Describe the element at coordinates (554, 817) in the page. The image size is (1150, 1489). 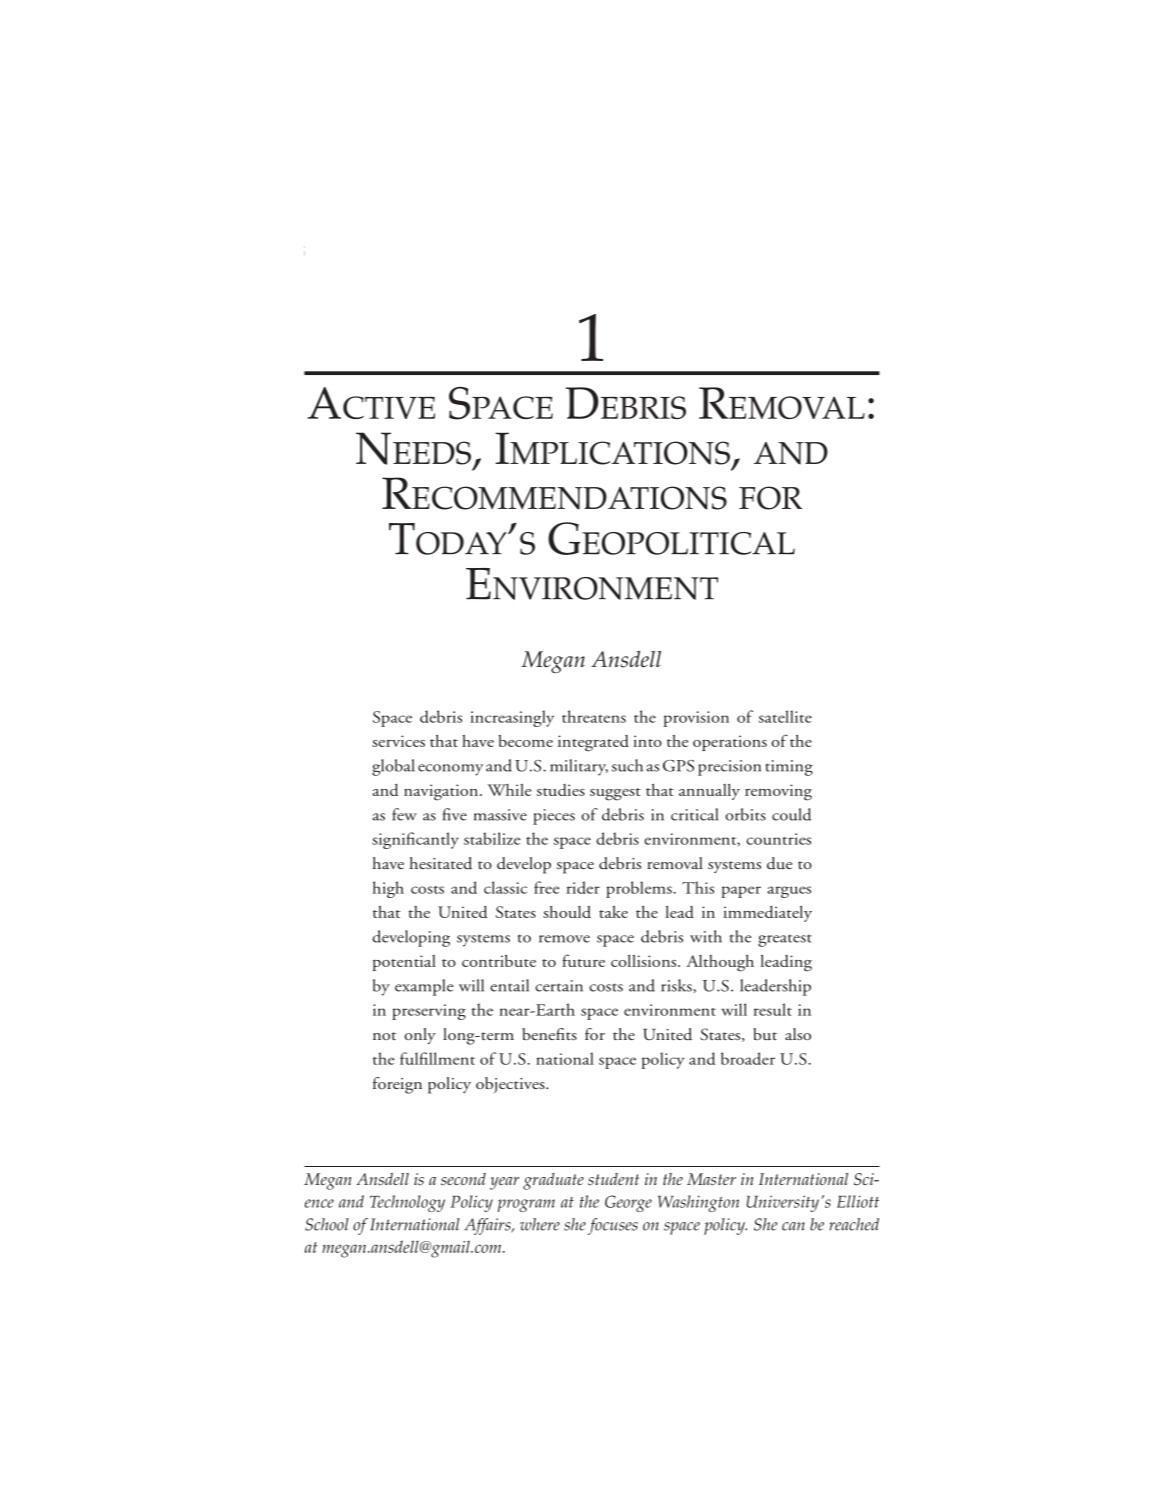
I see `pieces` at that location.
